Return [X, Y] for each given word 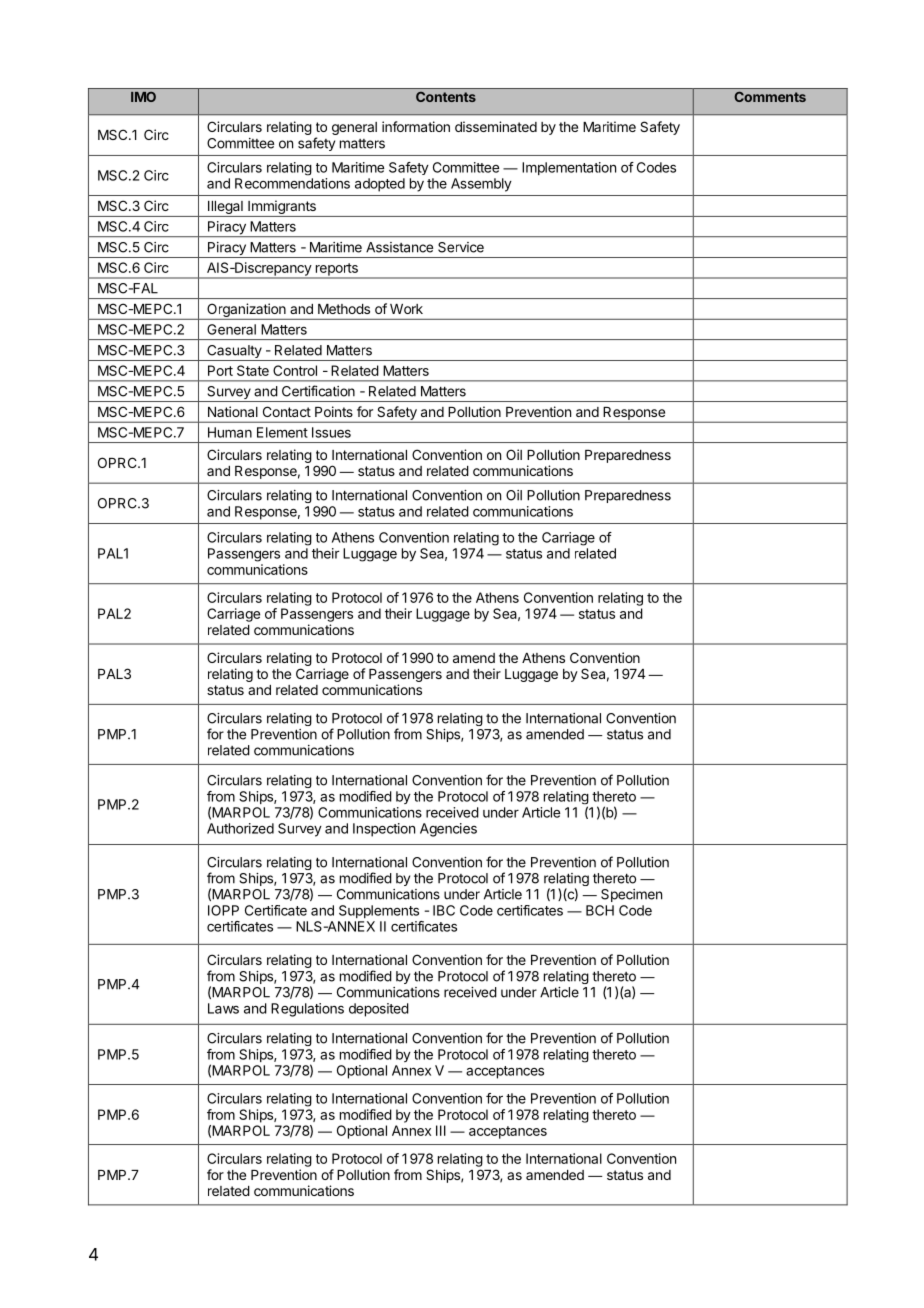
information [416, 126]
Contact [287, 411]
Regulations [307, 1010]
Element [282, 432]
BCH [600, 910]
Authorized [240, 828]
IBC [444, 910]
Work [406, 309]
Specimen [631, 895]
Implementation [569, 168]
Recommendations [292, 183]
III [441, 1130]
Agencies [448, 830]
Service [461, 247]
